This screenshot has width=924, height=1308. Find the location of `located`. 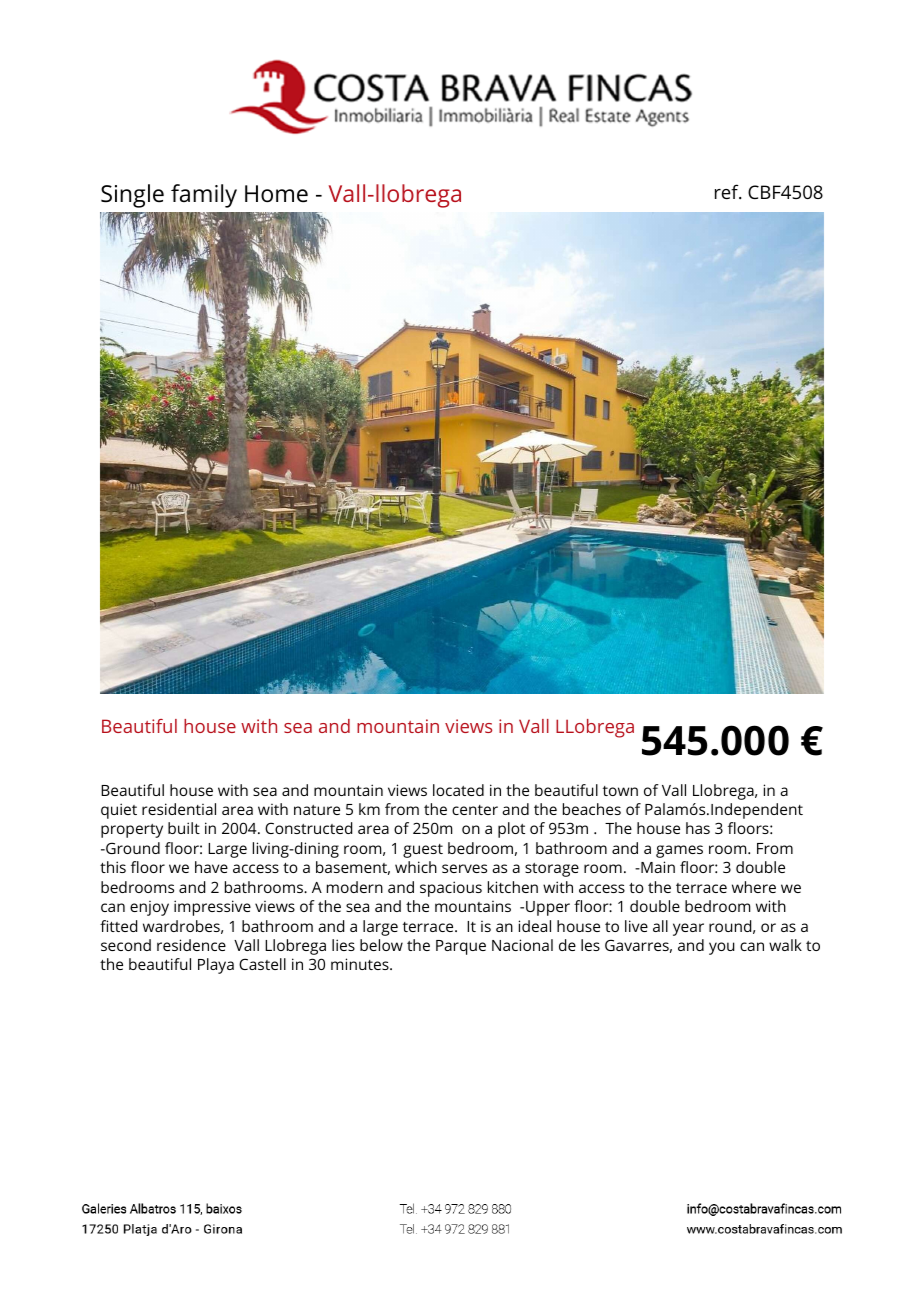

located is located at coordinates (458, 790).
